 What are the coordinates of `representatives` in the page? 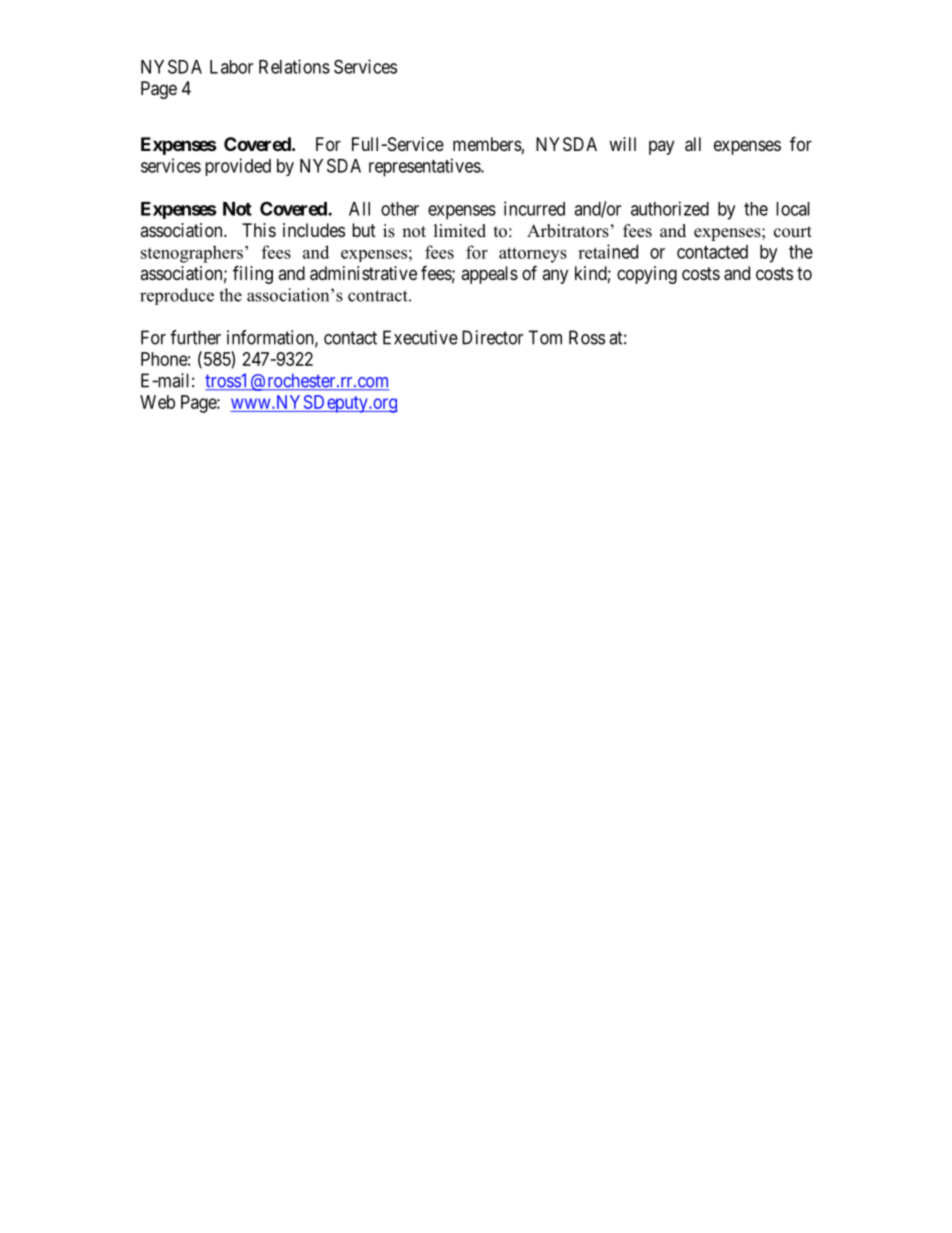 It's located at (425, 167).
